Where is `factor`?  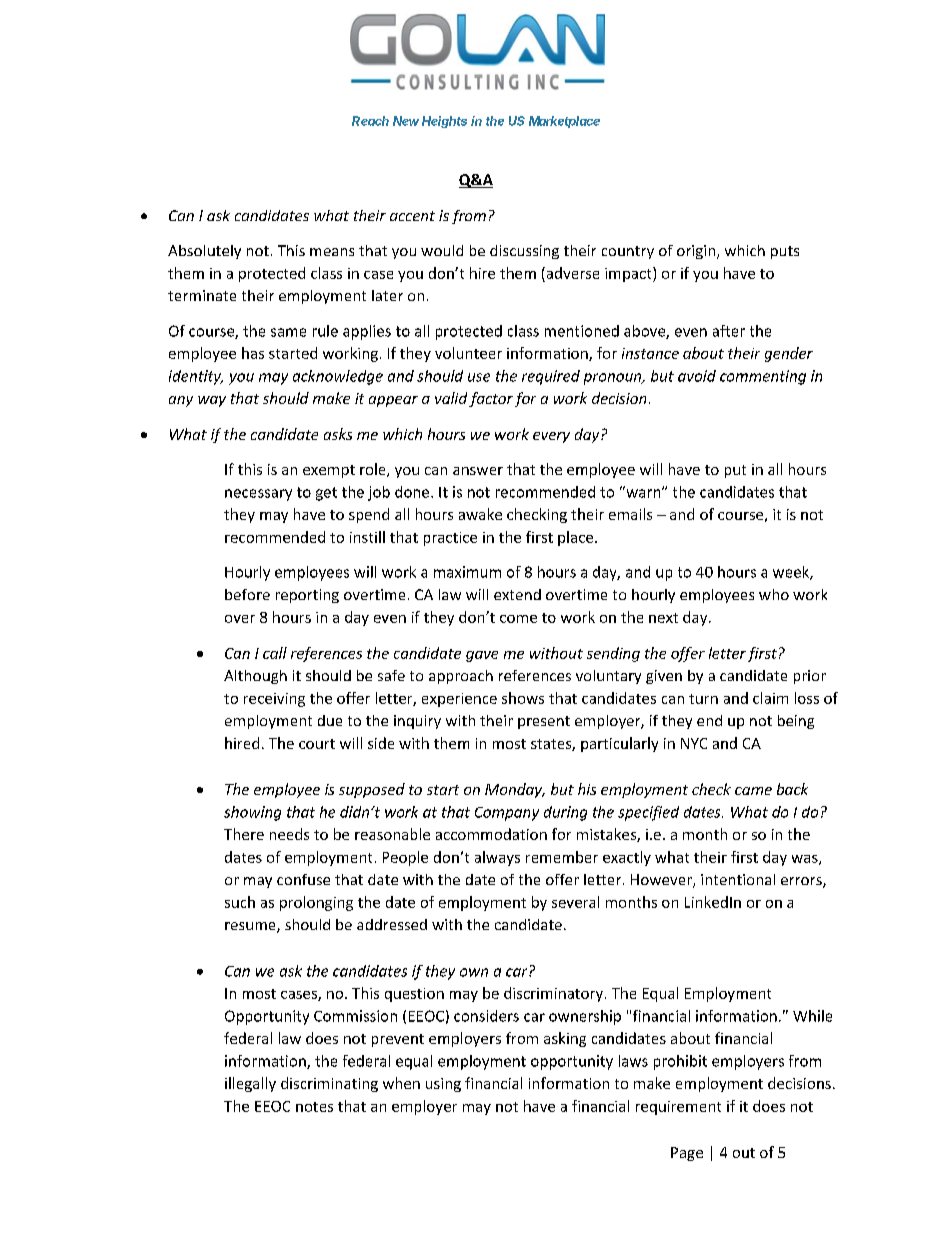
factor is located at coordinates (491, 399).
